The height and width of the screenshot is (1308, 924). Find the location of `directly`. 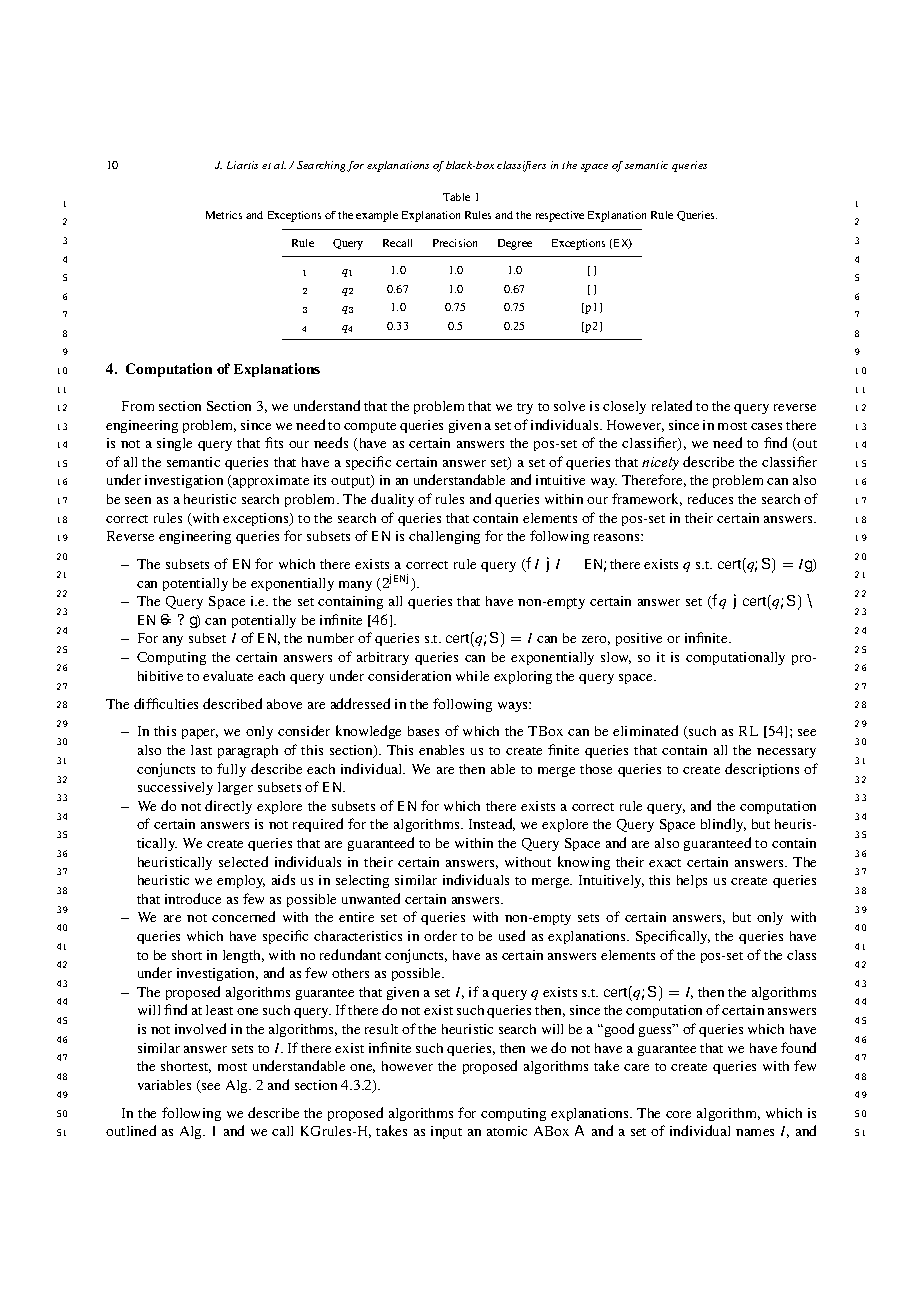

directly is located at coordinates (228, 807).
